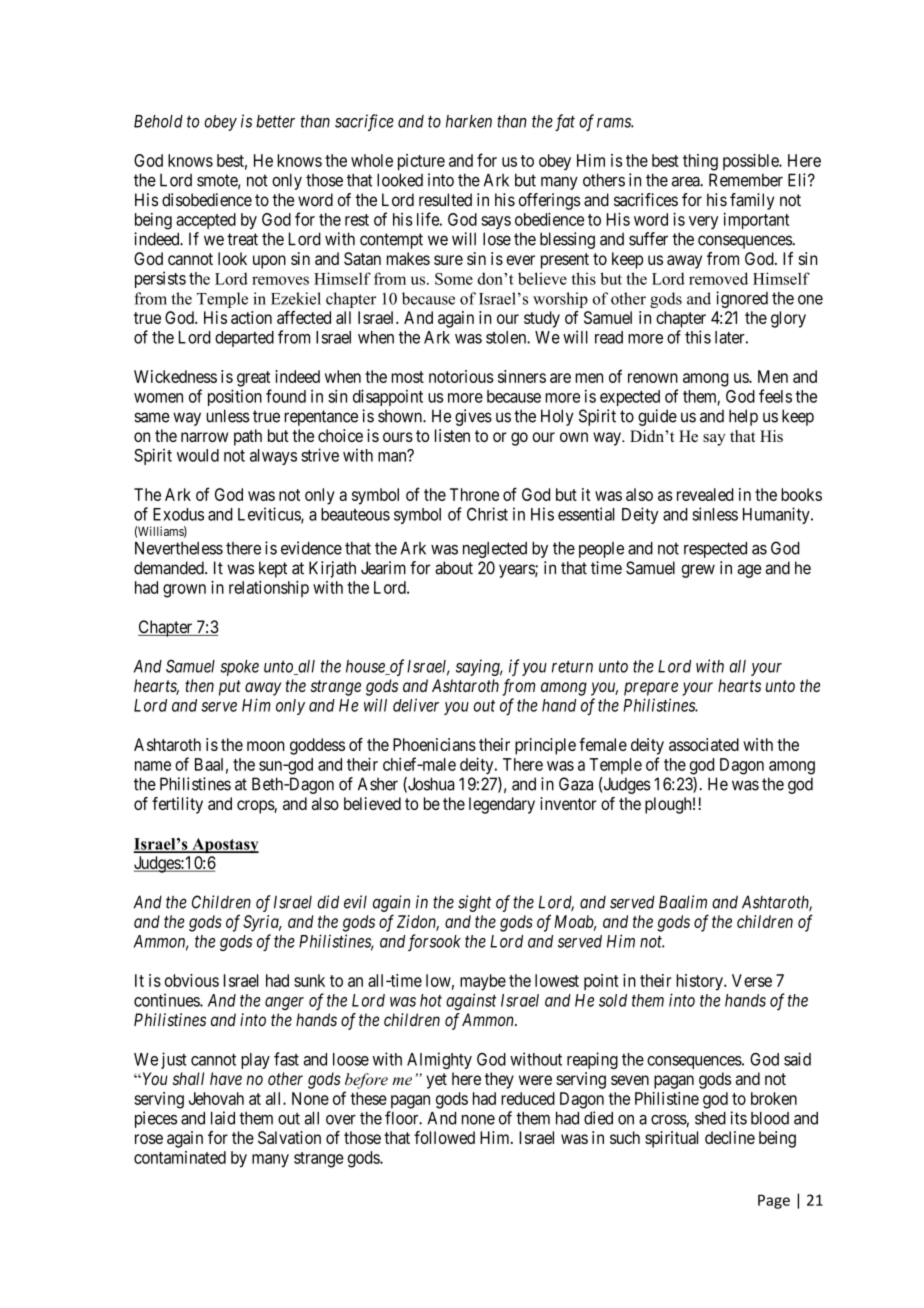 This screenshot has width=924, height=1308. Describe the element at coordinates (651, 689) in the screenshot. I see `prepare` at that location.
